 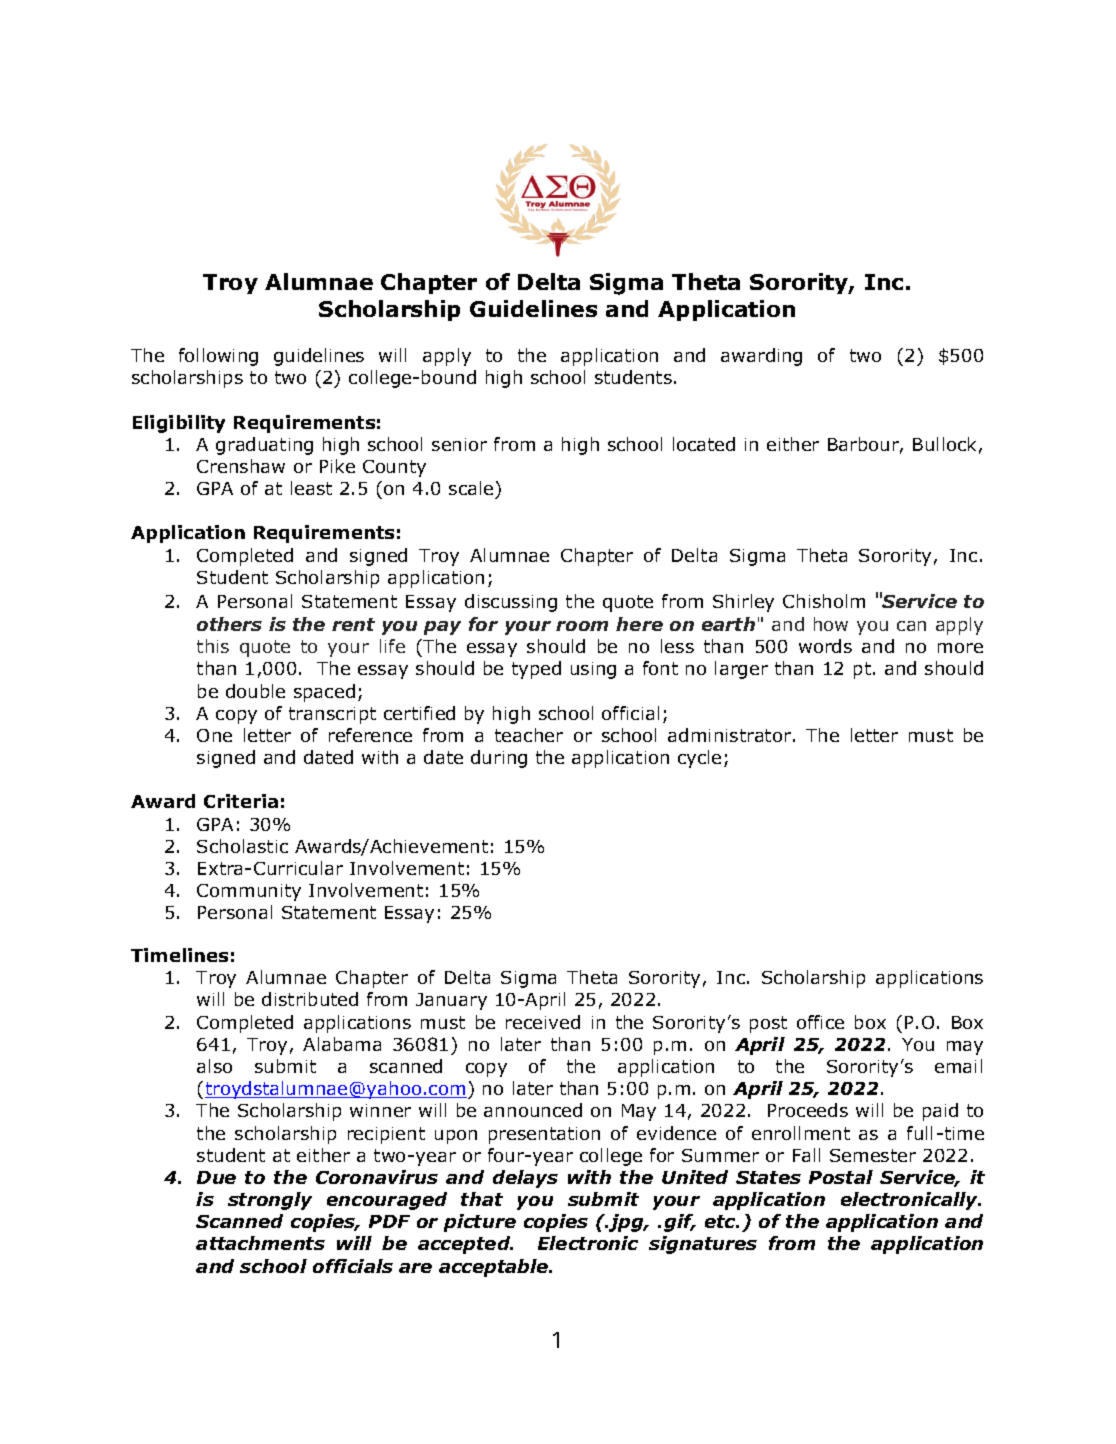 What do you see at coordinates (260, 1243) in the screenshot?
I see `attachments` at bounding box center [260, 1243].
